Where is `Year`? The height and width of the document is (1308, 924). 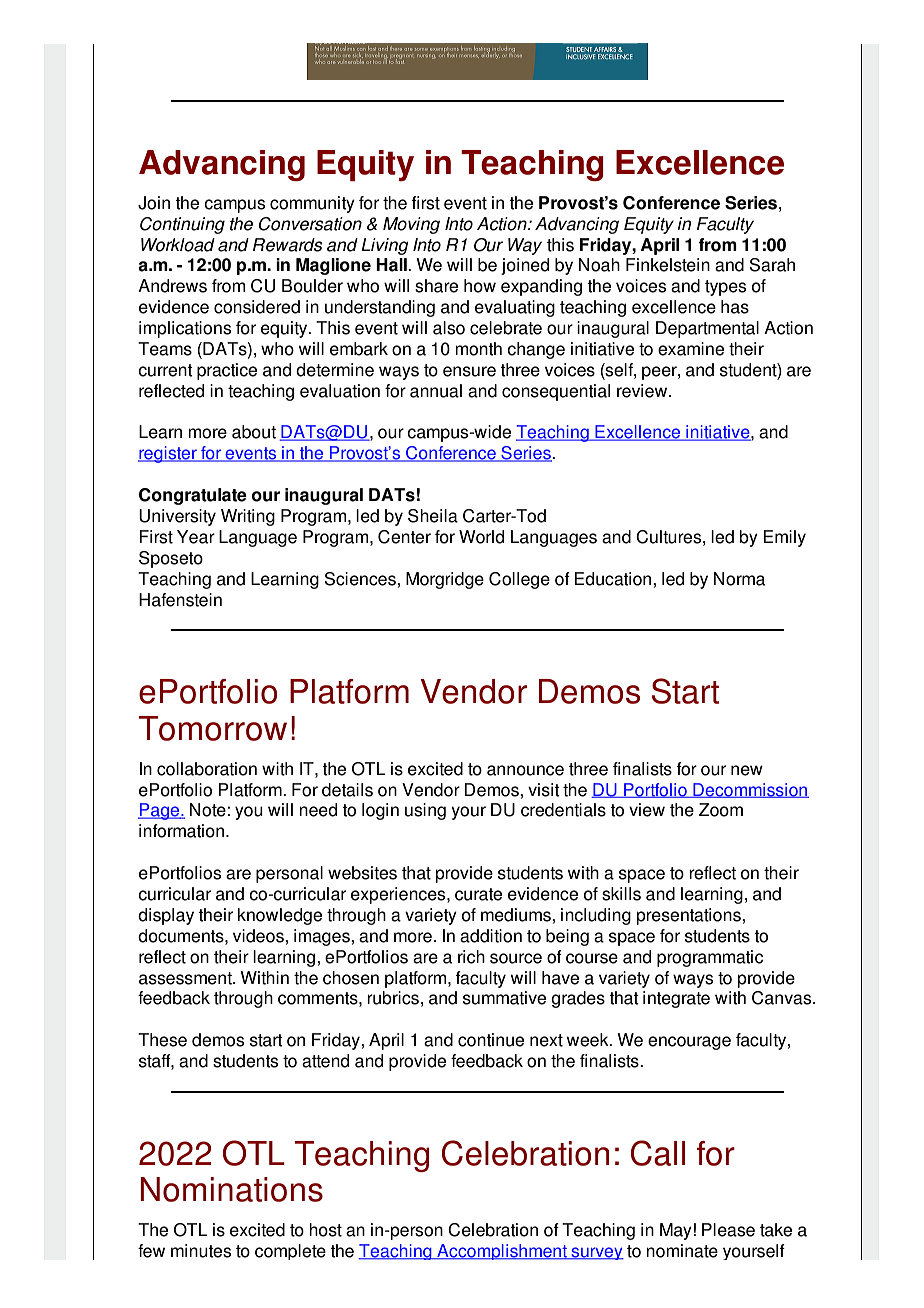
Year is located at coordinates (196, 537).
